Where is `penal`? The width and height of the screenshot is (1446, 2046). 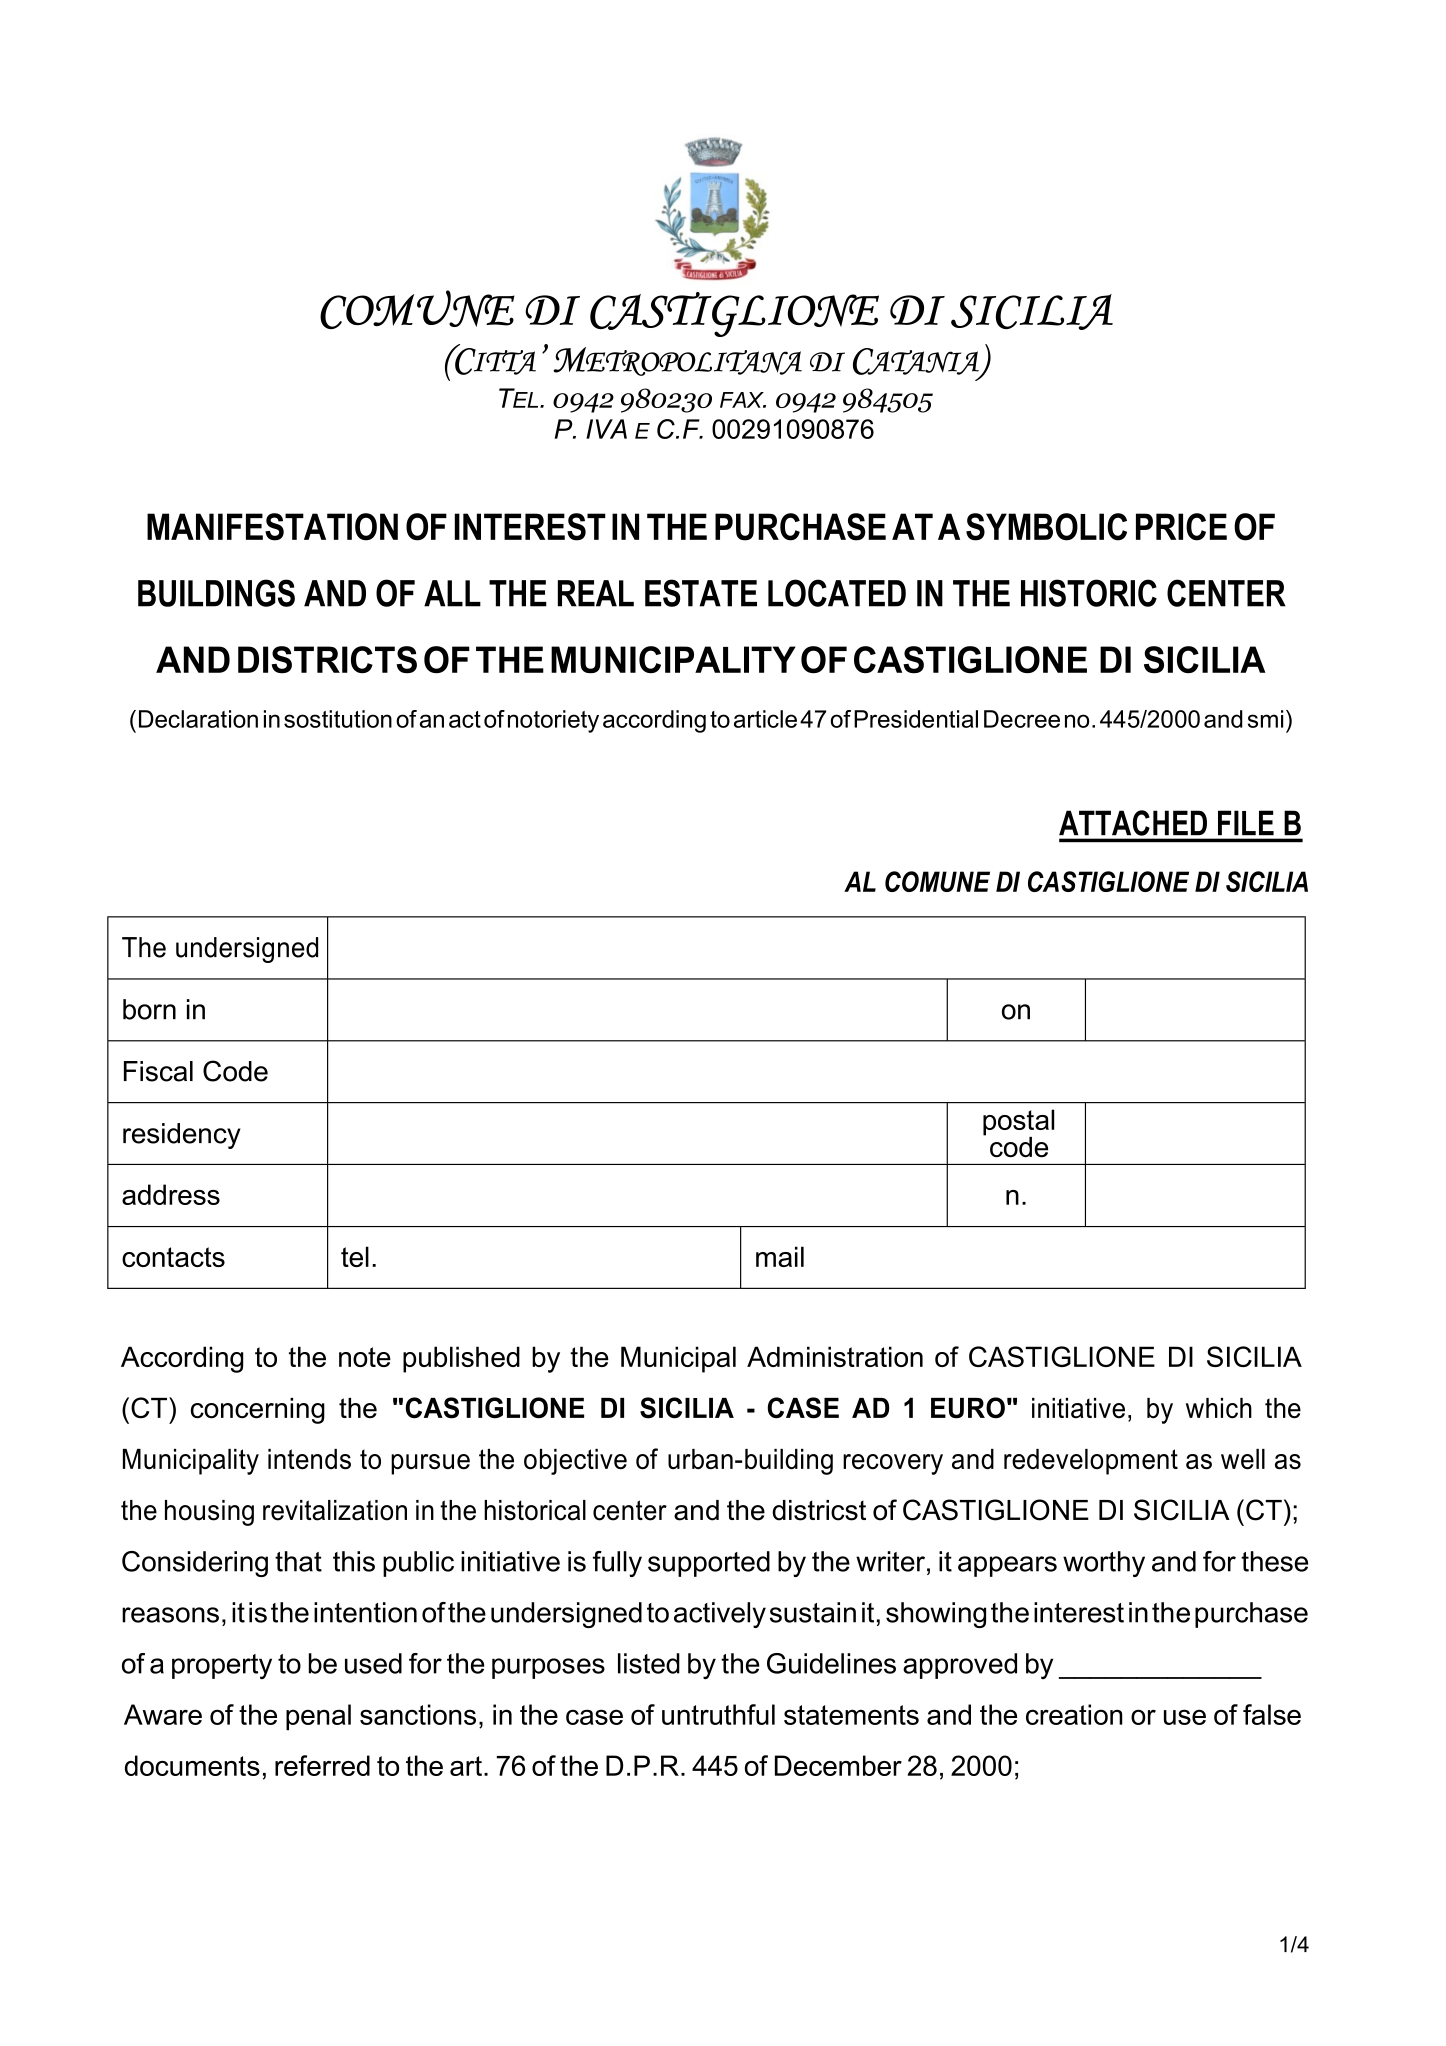 penal is located at coordinates (318, 1717).
